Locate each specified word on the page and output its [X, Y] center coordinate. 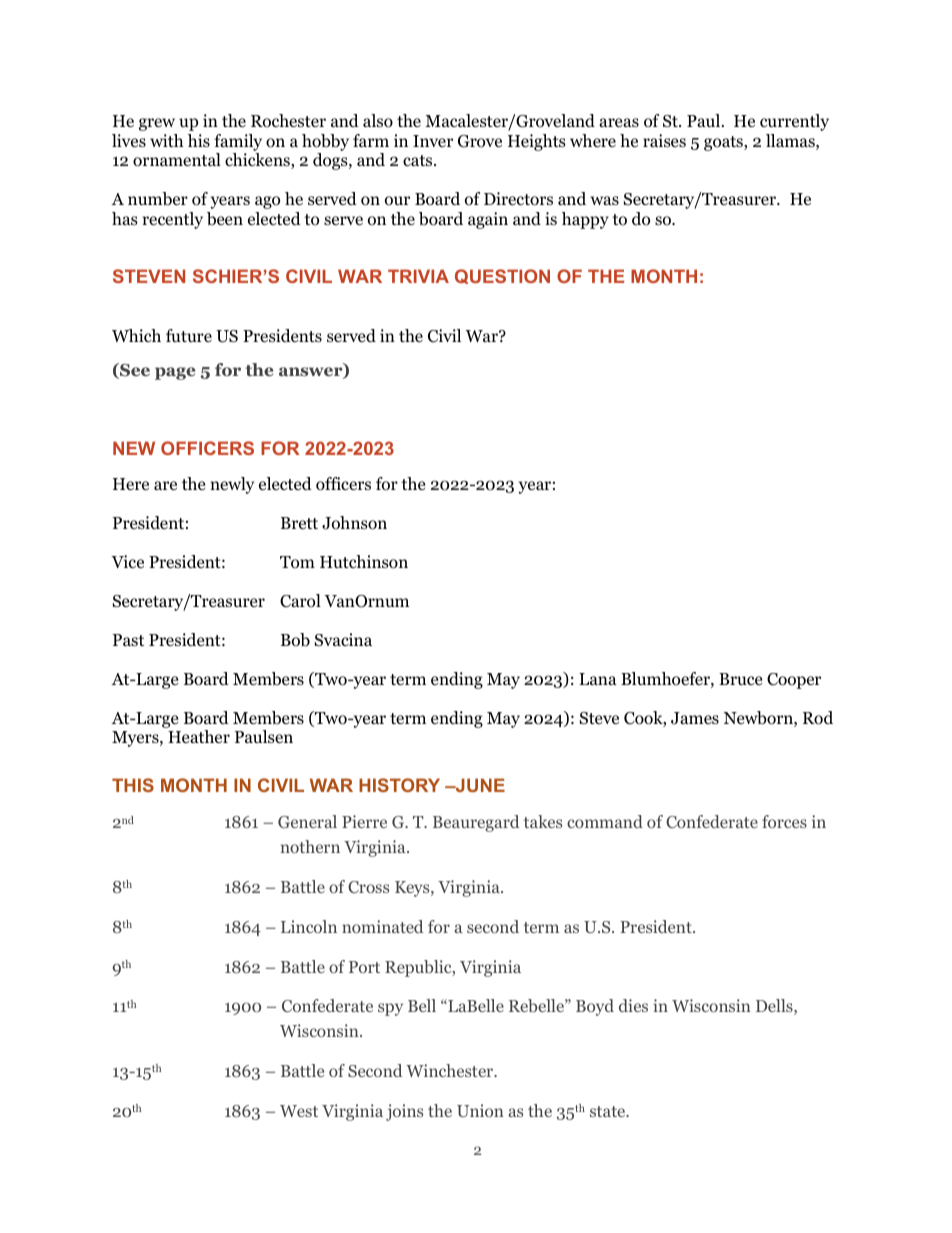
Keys [413, 889]
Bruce [740, 679]
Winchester [451, 1070]
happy [585, 220]
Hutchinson [364, 562]
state [609, 1111]
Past [128, 640]
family [238, 142]
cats [419, 160]
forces [784, 821]
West [299, 1111]
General [307, 822]
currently [794, 122]
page [175, 373]
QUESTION [502, 276]
